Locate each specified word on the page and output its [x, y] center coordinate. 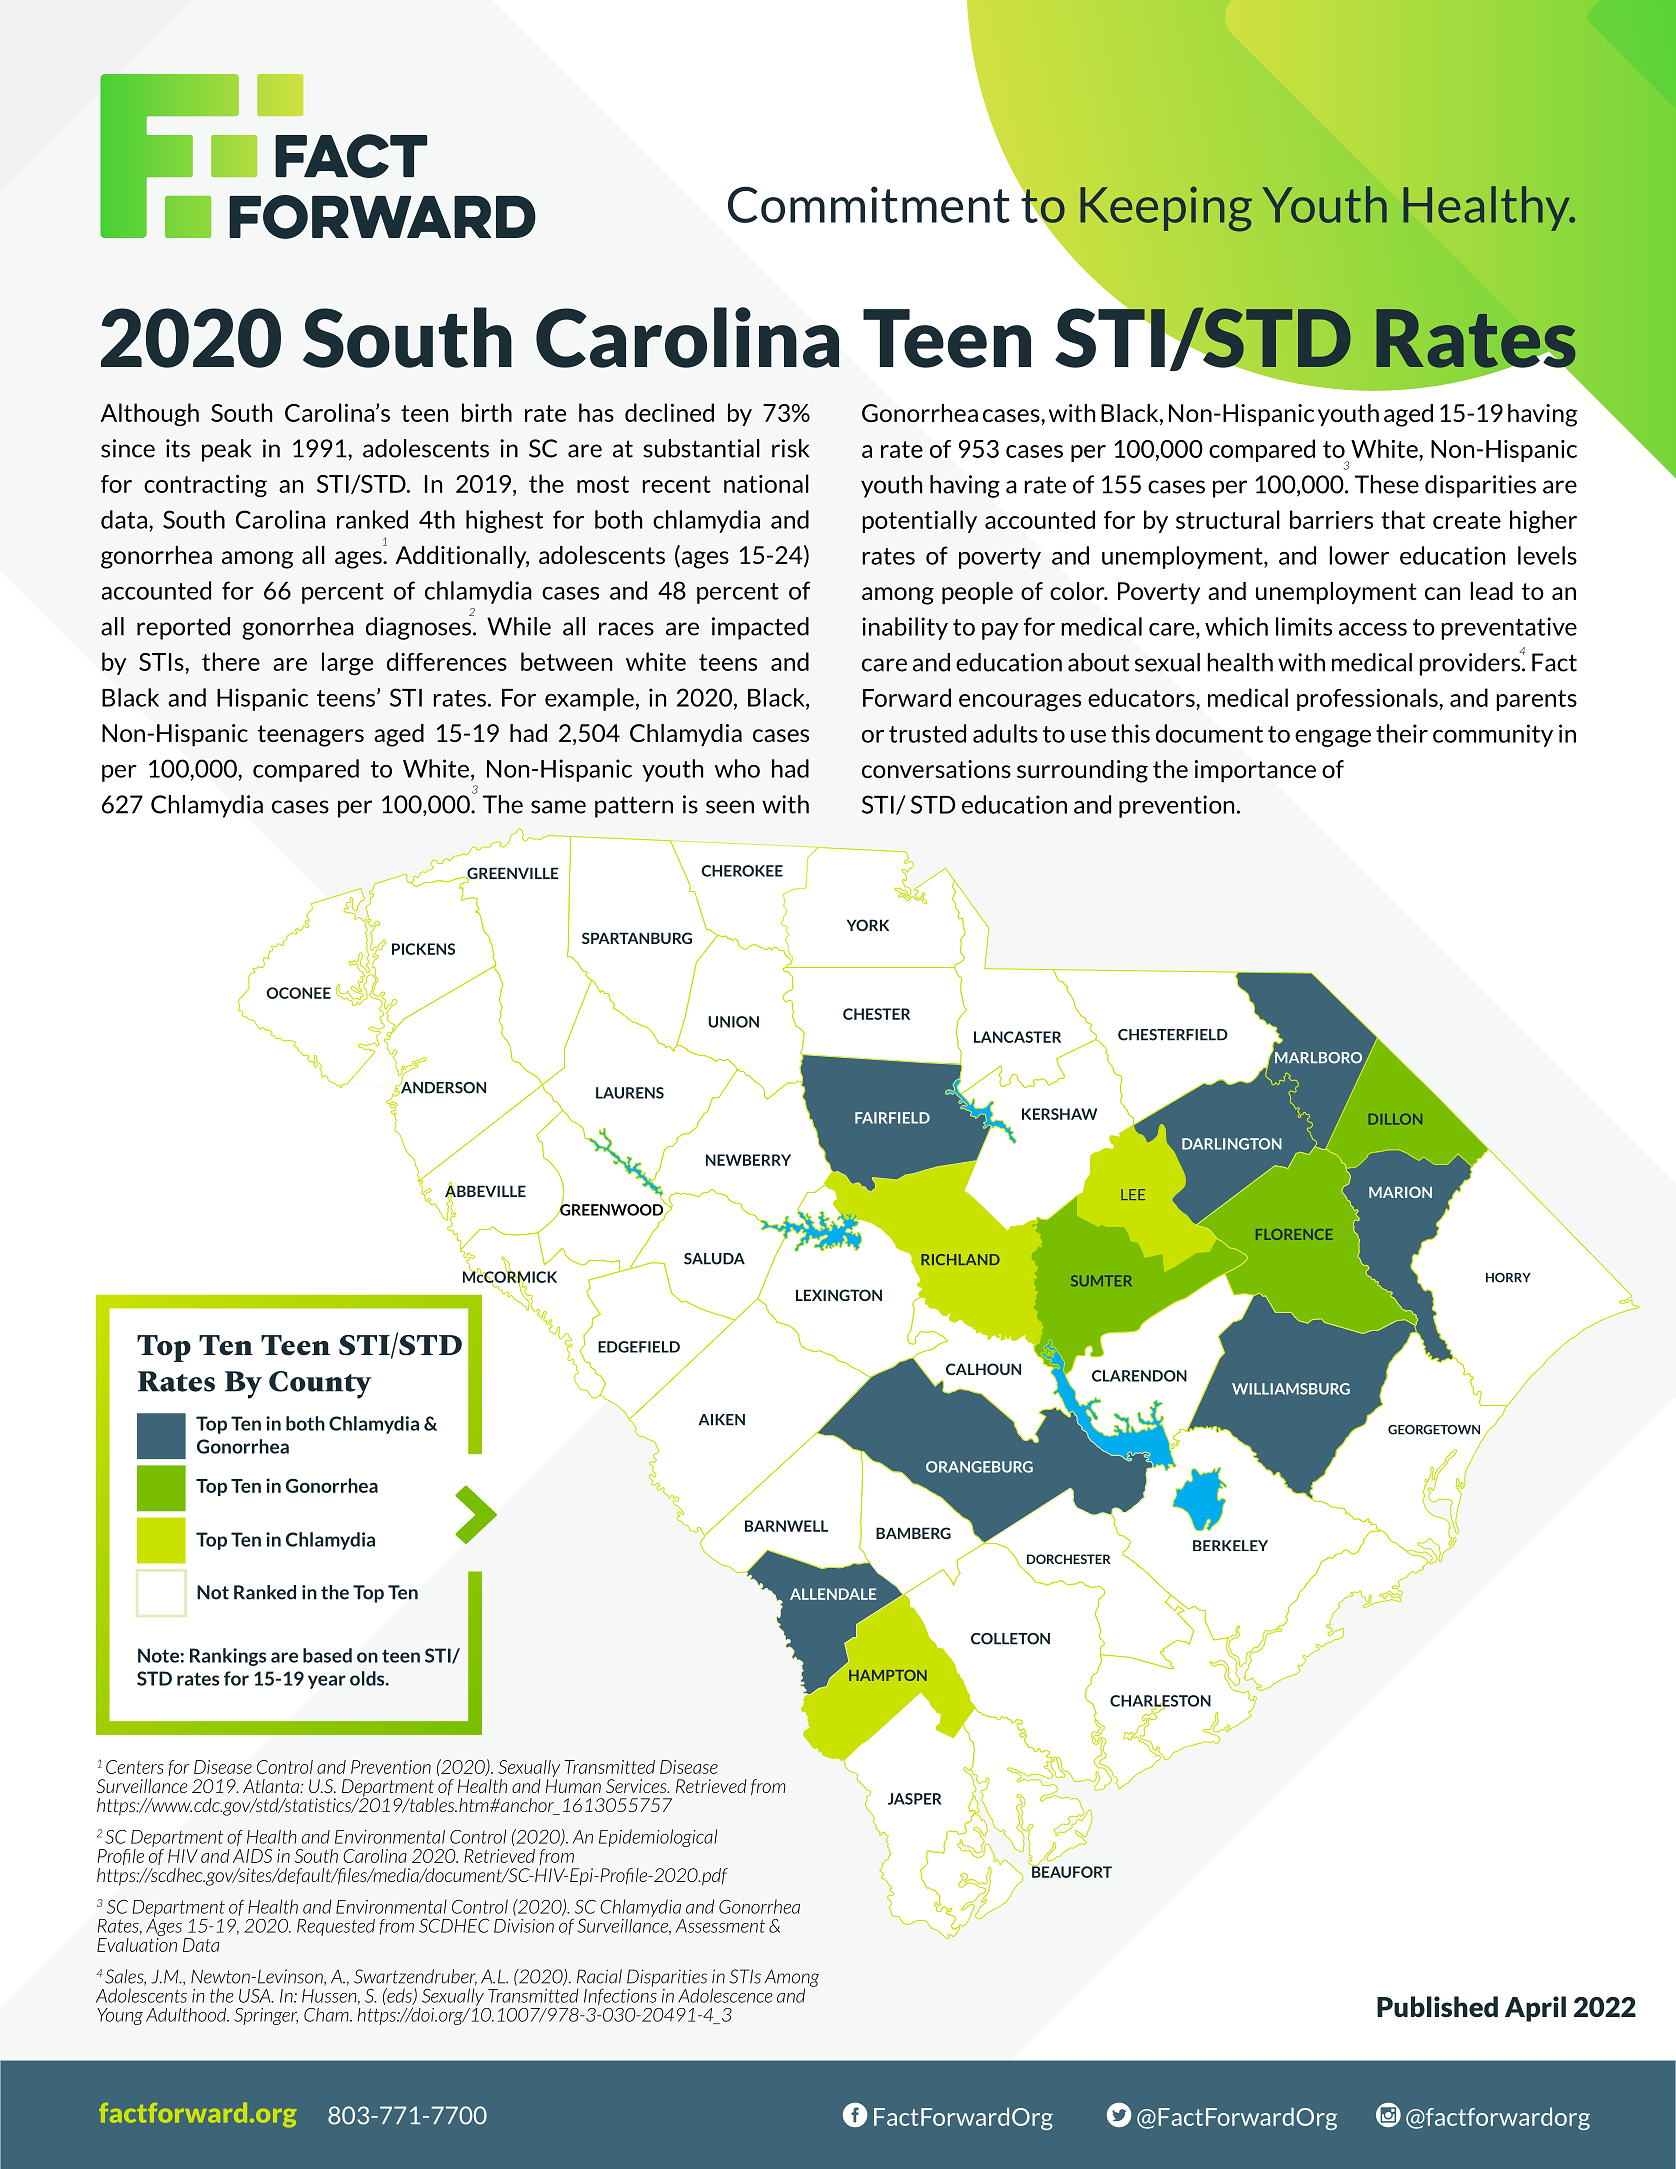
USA [256, 1996]
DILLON [1395, 1119]
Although [150, 415]
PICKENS [423, 949]
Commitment [869, 204]
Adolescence [725, 1995]
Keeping [1166, 209]
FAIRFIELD [892, 1118]
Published [1437, 2006]
